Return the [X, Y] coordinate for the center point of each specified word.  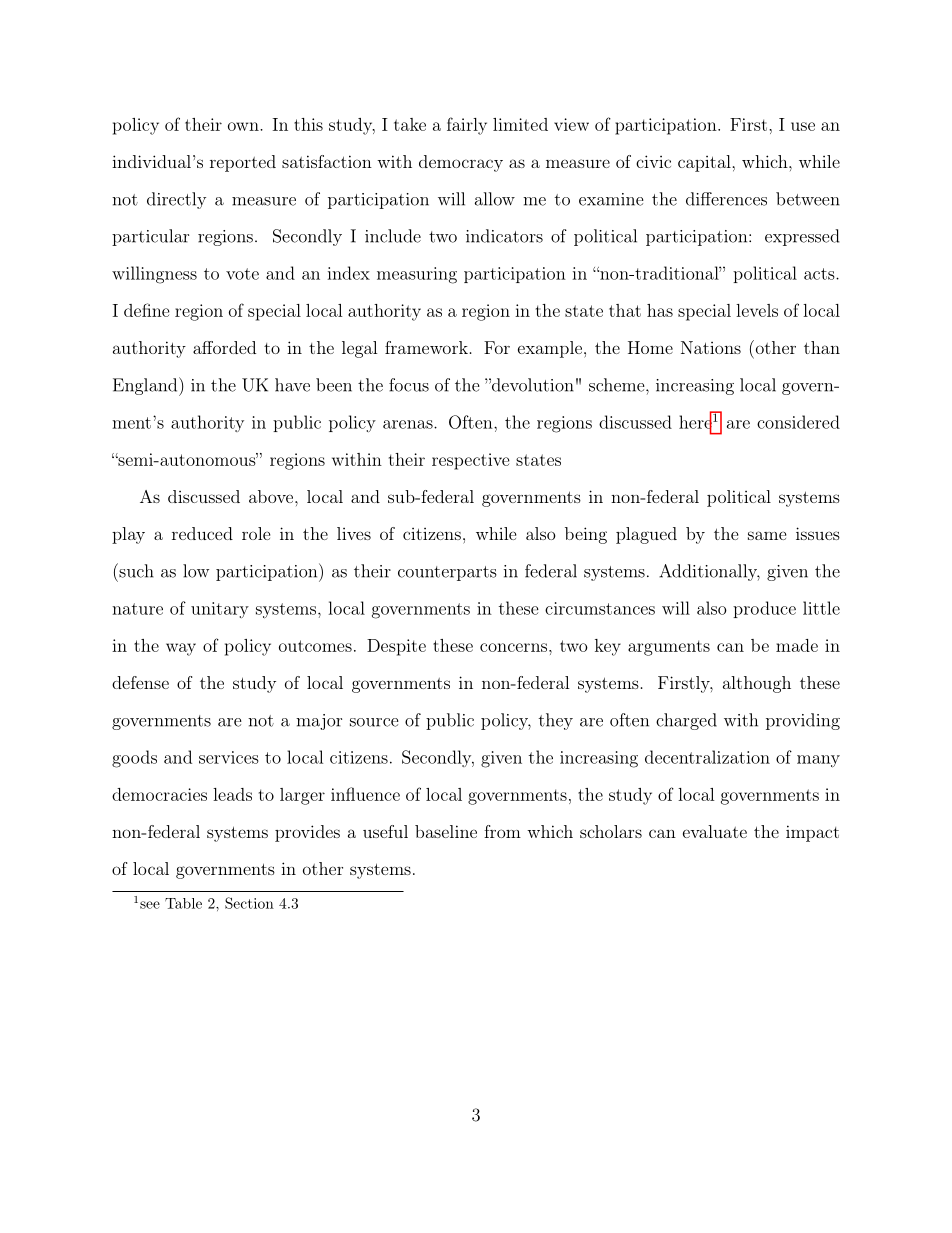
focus [409, 385]
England [146, 386]
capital [704, 163]
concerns [513, 647]
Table [183, 903]
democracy [461, 163]
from [502, 831]
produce [764, 609]
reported [243, 163]
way [181, 649]
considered [798, 422]
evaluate [715, 831]
